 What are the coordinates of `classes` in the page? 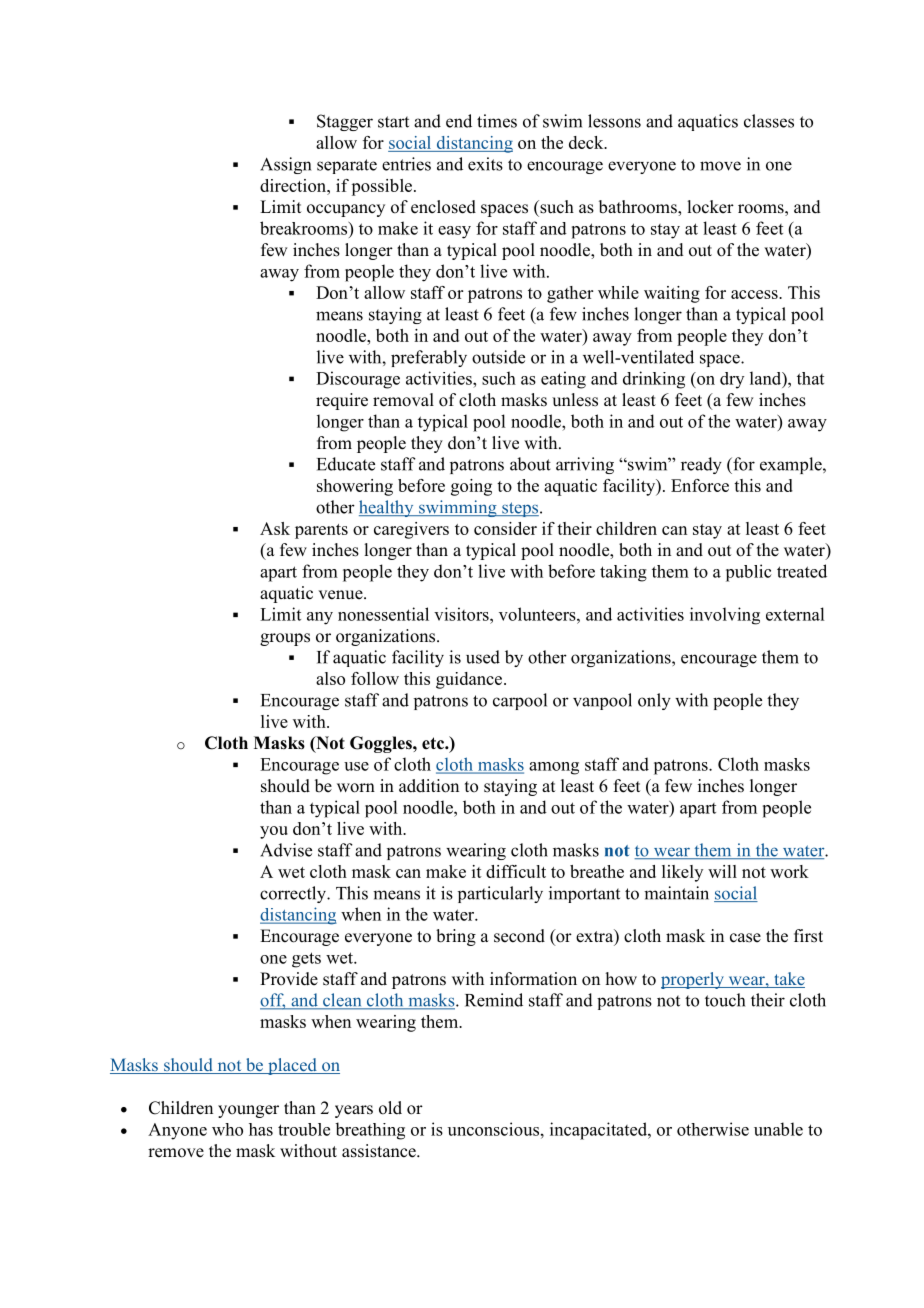 It's located at (769, 121).
